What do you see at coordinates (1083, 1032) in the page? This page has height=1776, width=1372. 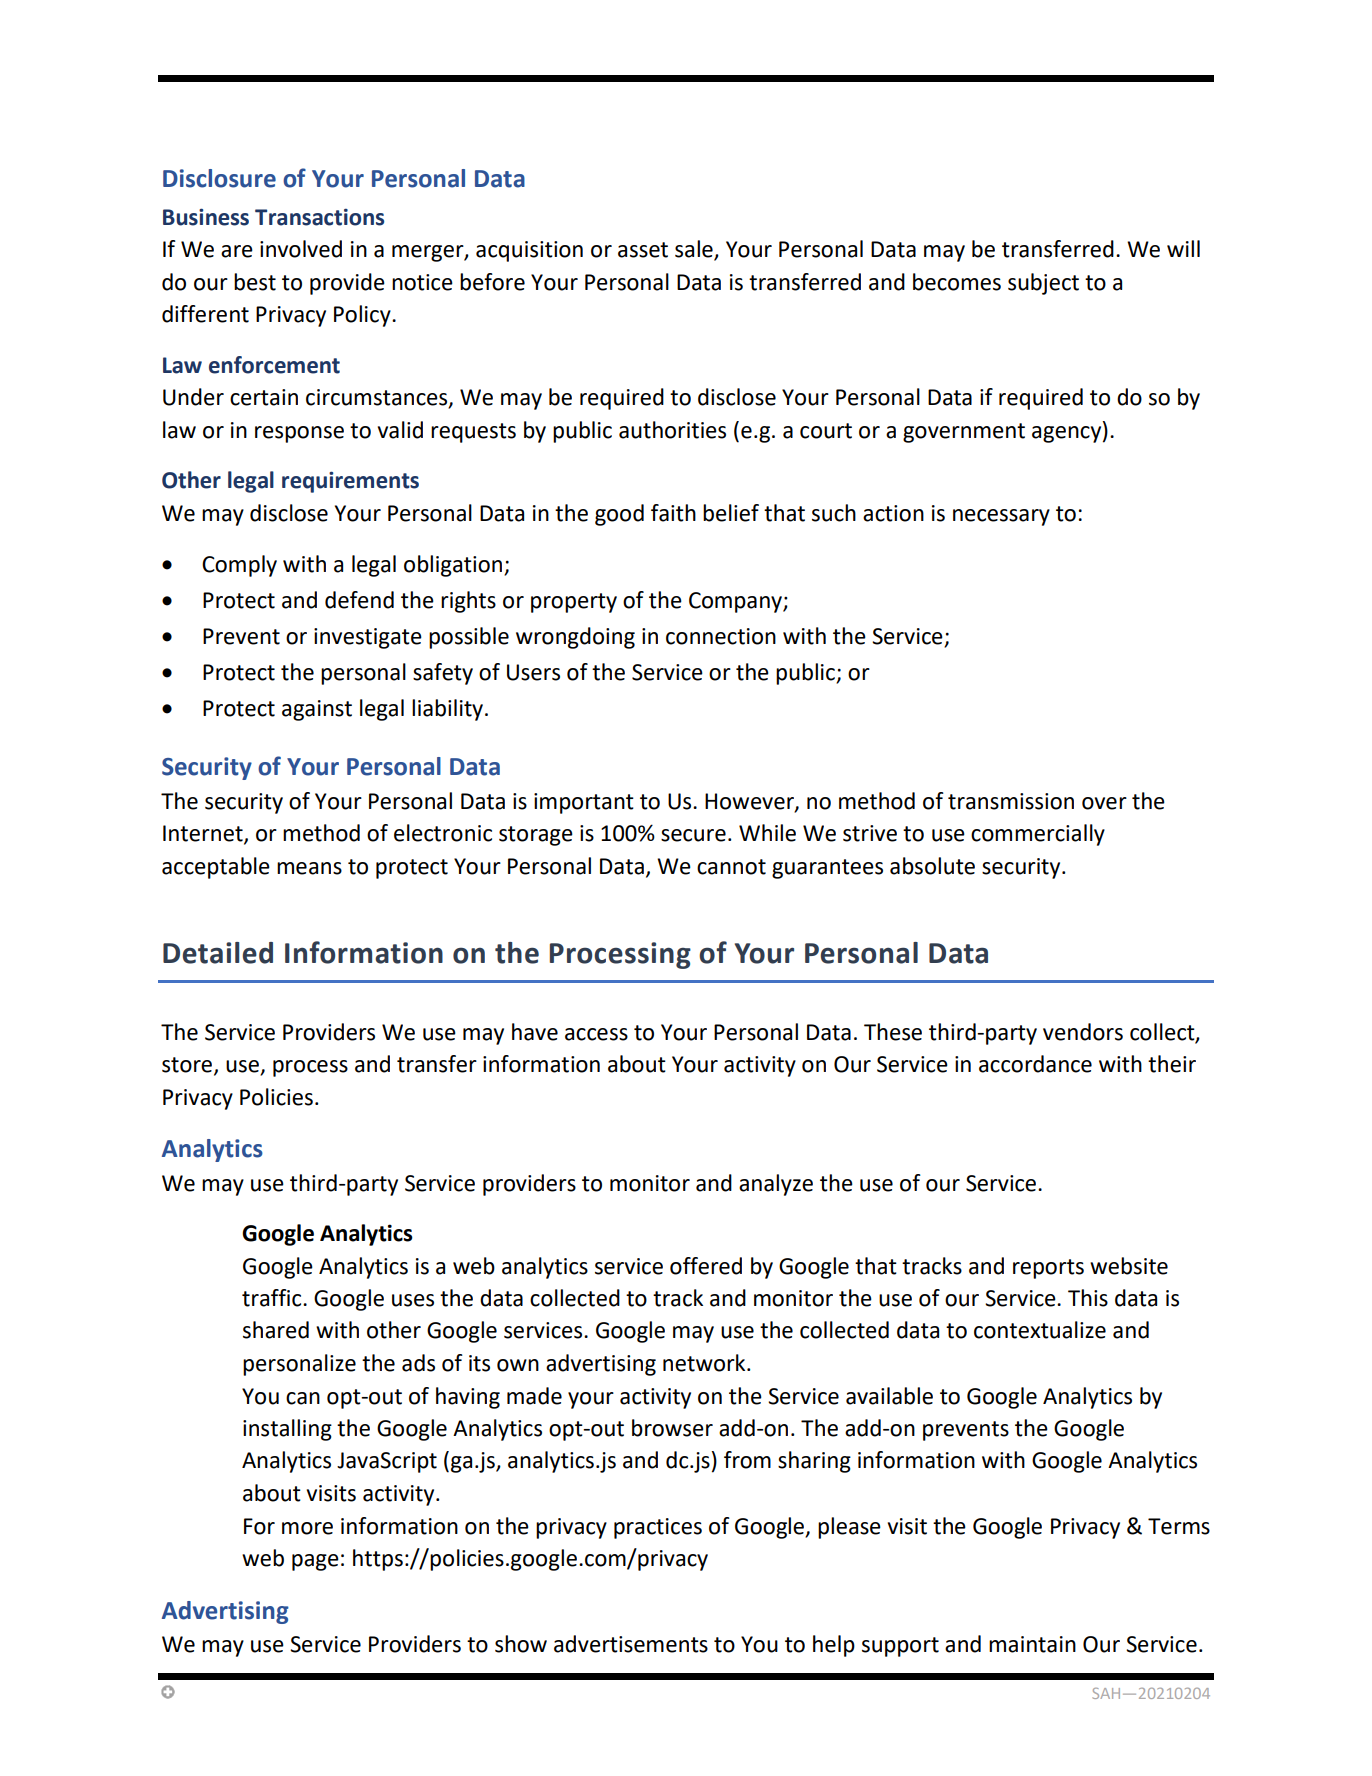 I see `vendors` at bounding box center [1083, 1032].
